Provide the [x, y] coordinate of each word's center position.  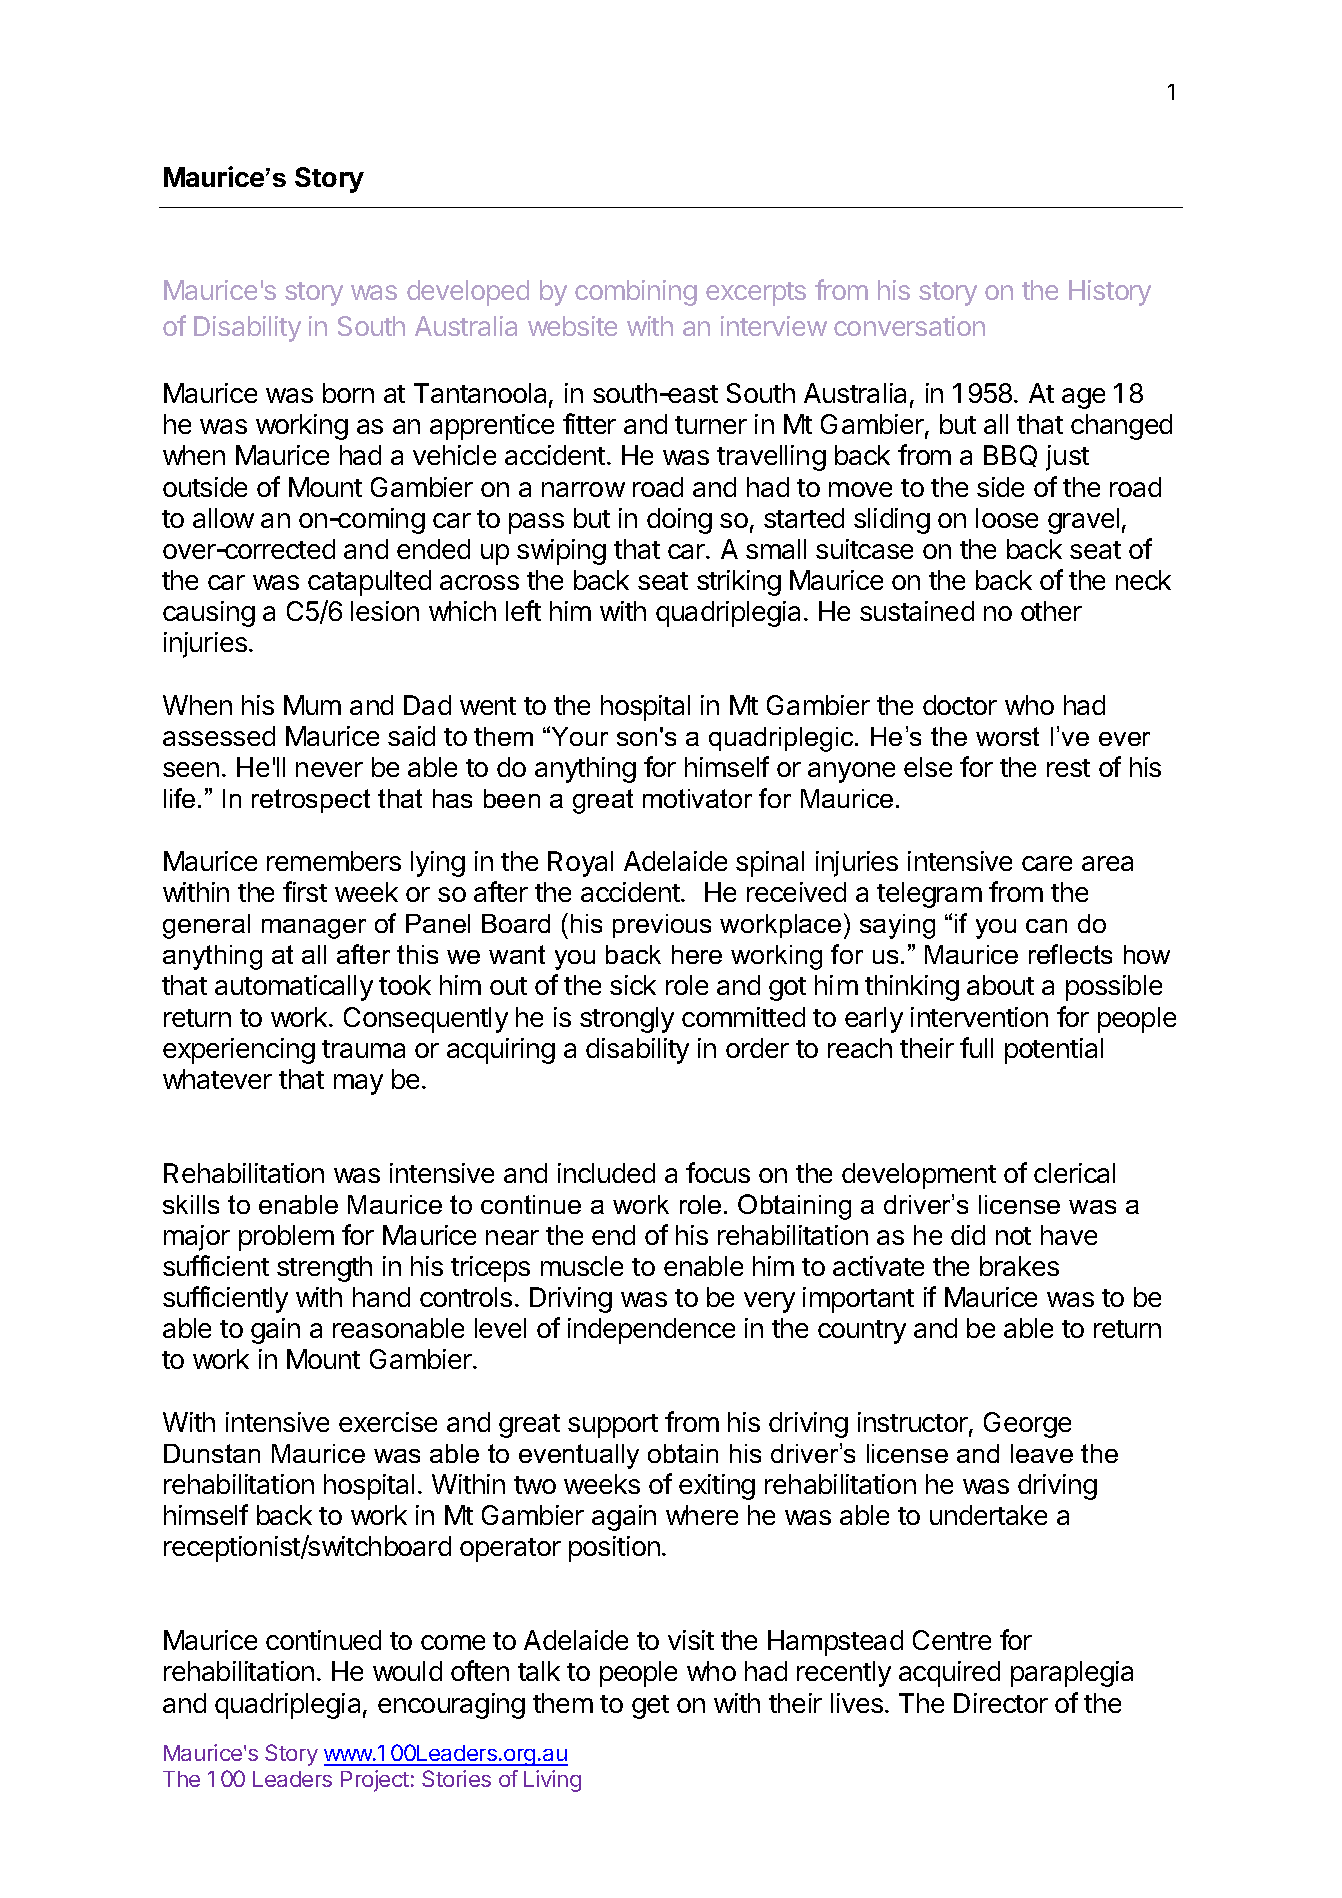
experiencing [239, 1051]
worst [1007, 736]
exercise [388, 1422]
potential [1054, 1051]
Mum [312, 705]
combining [636, 293]
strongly [627, 1020]
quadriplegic [782, 739]
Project [375, 1781]
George [1027, 1425]
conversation [909, 326]
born [348, 393]
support [613, 1426]
